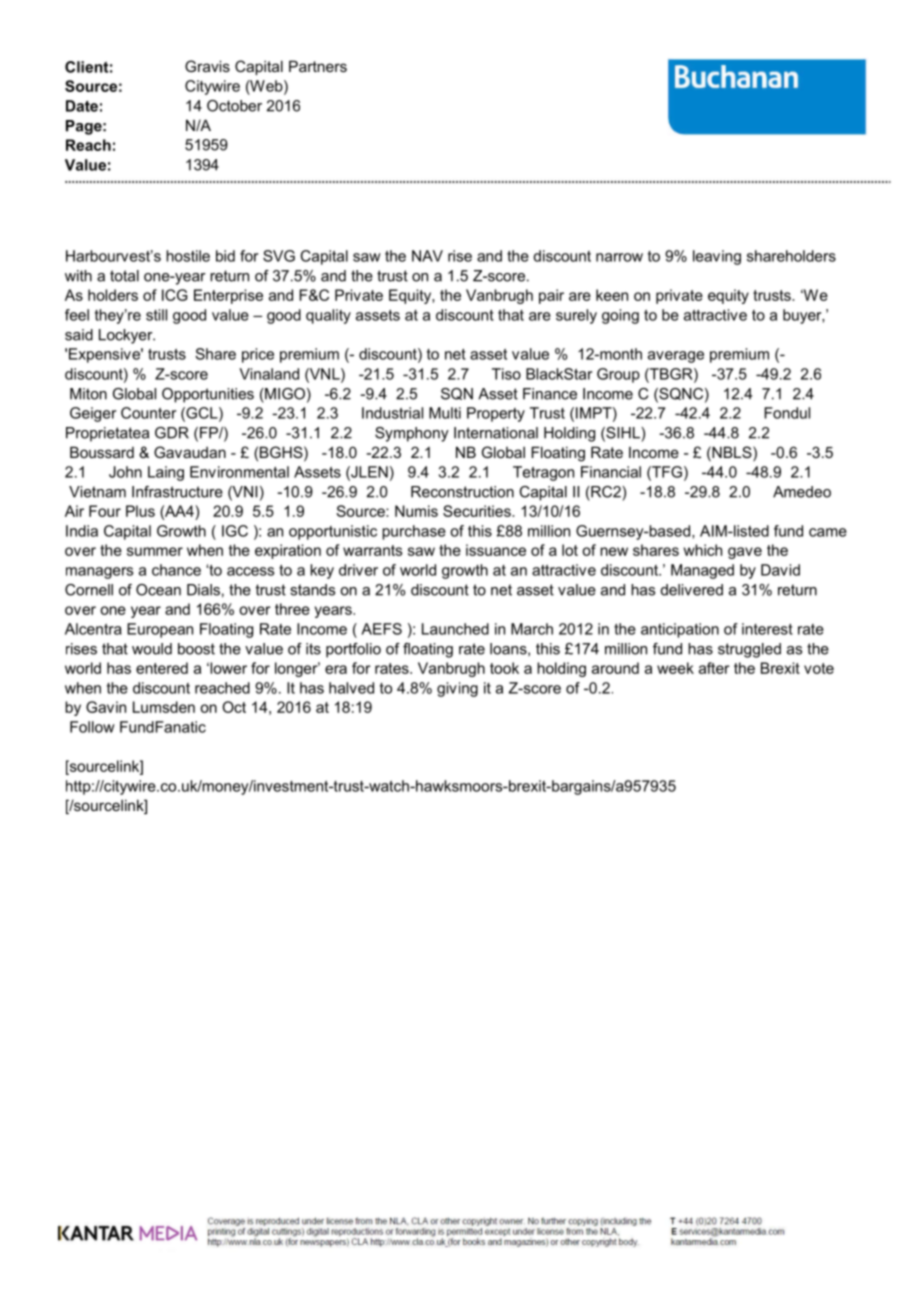 The width and height of the image is (924, 1307). What do you see at coordinates (207, 66) in the image?
I see `Gravis` at bounding box center [207, 66].
